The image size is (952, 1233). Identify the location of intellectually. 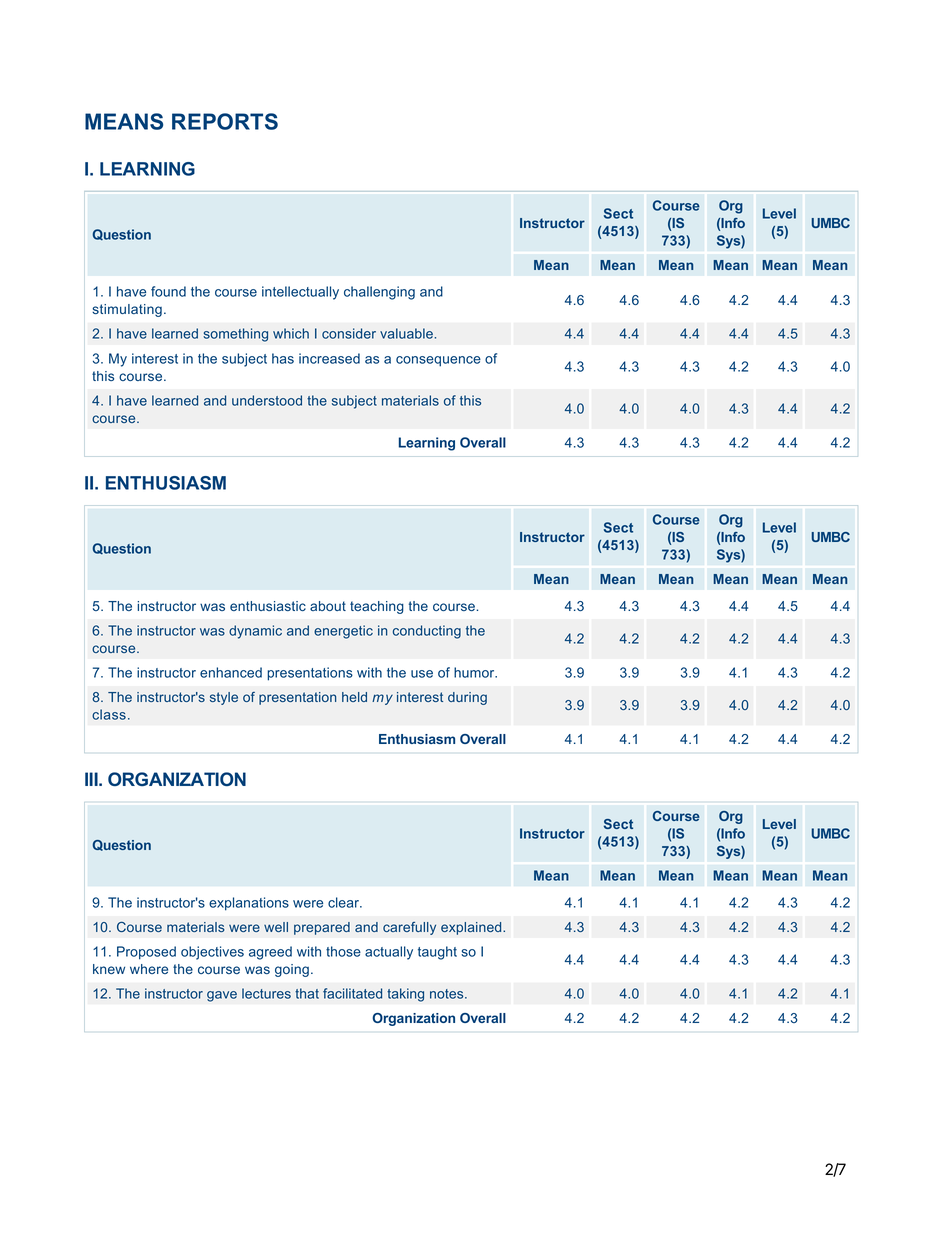
(300, 293).
